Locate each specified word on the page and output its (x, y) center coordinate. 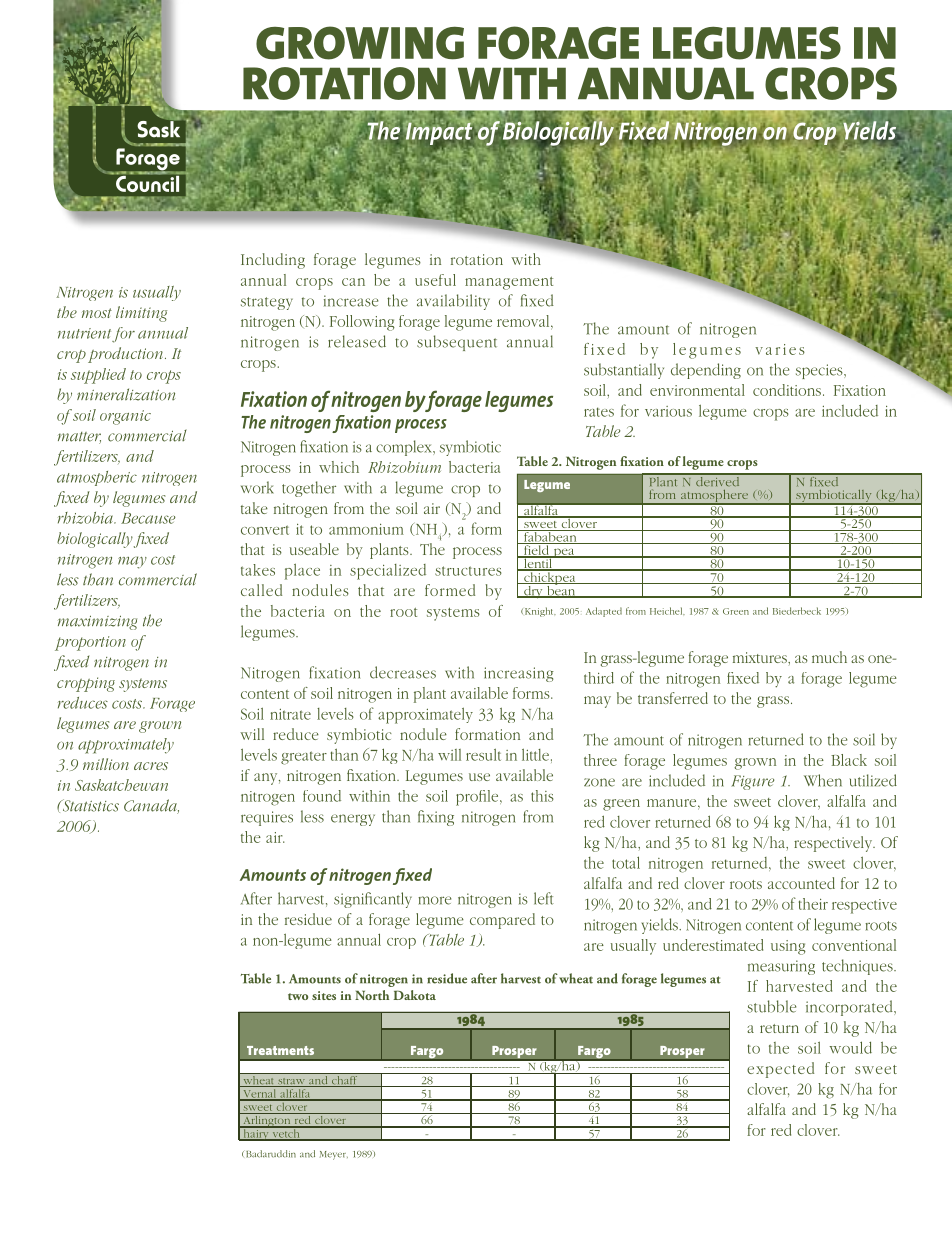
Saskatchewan (121, 785)
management (509, 283)
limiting (141, 314)
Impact (440, 135)
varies (780, 349)
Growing (360, 43)
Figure (752, 782)
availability (453, 302)
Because (148, 518)
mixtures (761, 657)
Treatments (280, 1050)
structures (468, 571)
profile (478, 798)
